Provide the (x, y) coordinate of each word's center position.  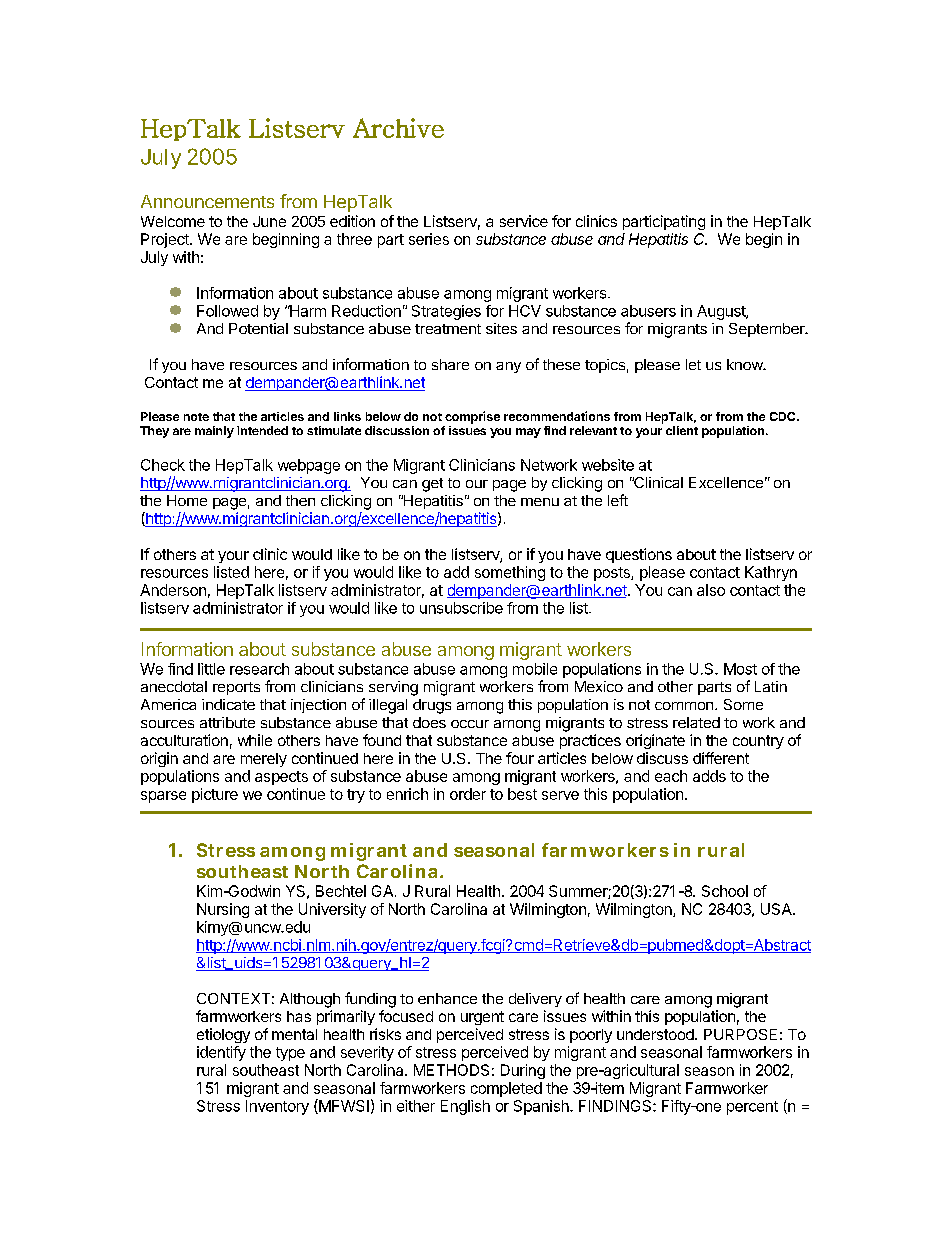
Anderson (173, 590)
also (711, 590)
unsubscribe (461, 608)
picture (215, 795)
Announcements (207, 201)
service (524, 221)
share (450, 364)
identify (221, 1053)
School (725, 891)
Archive (398, 128)
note (196, 417)
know (746, 364)
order (468, 794)
